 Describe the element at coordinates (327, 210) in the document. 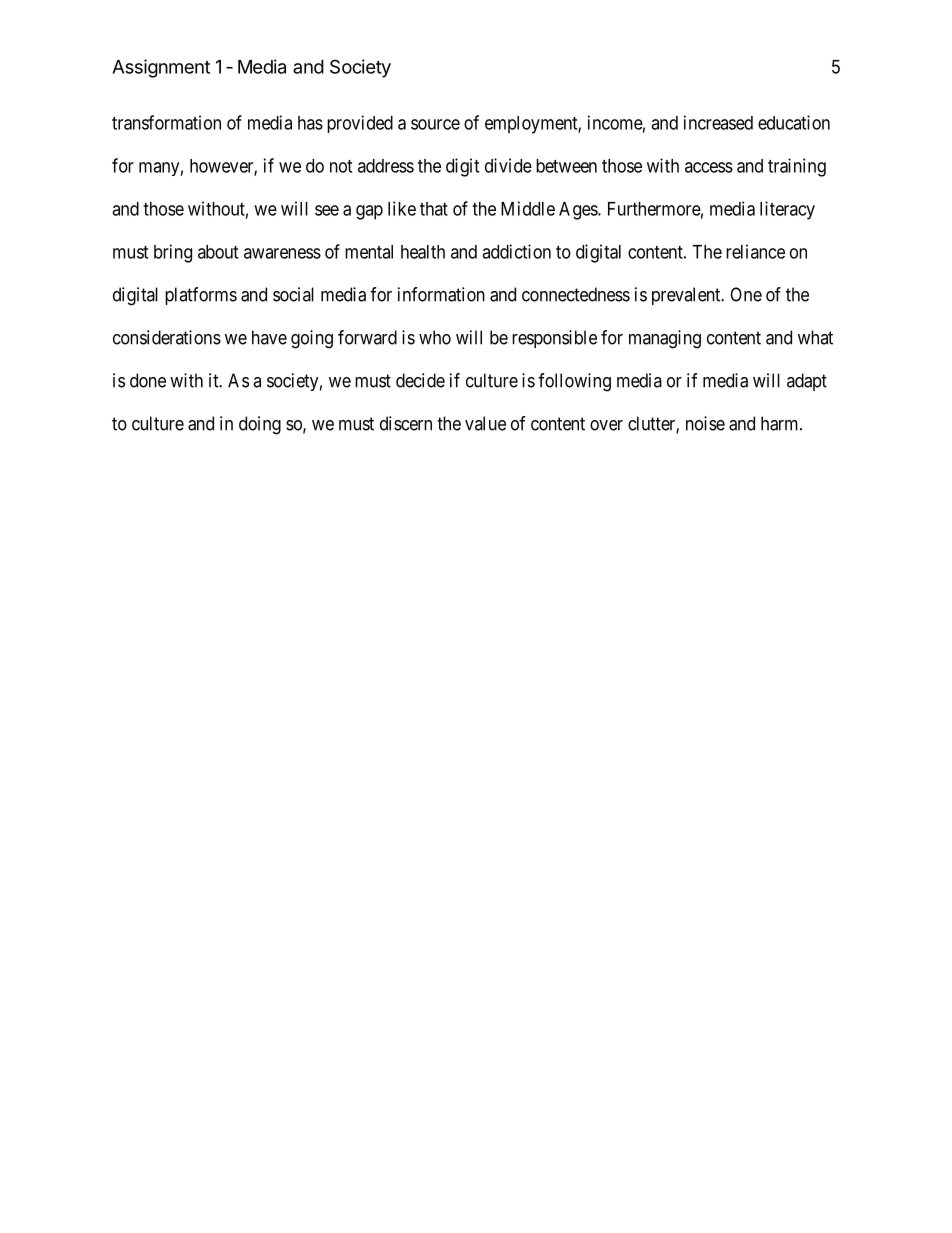

I see `see` at that location.
